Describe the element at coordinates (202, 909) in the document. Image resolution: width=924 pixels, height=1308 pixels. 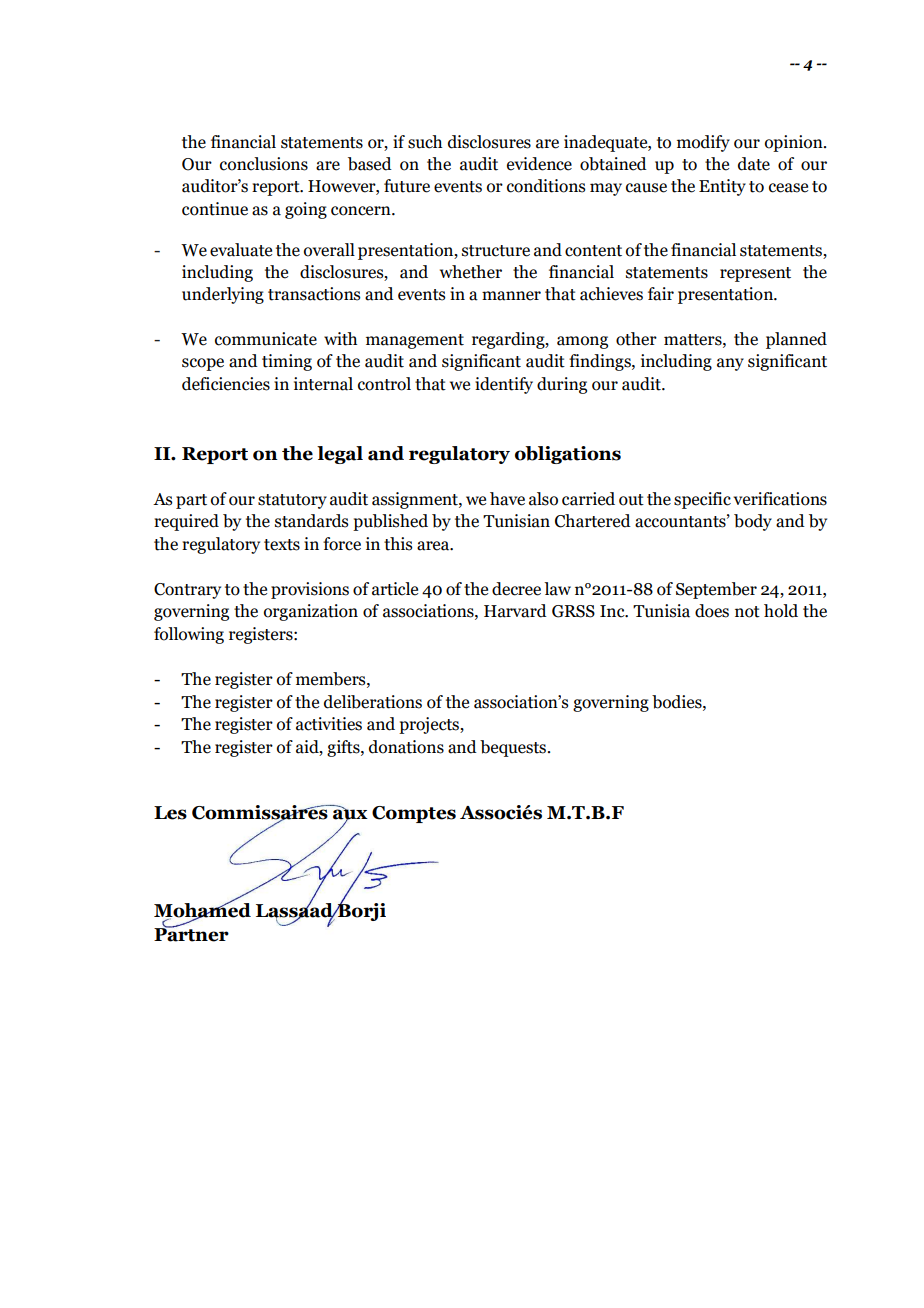
I see `Mohamed` at that location.
